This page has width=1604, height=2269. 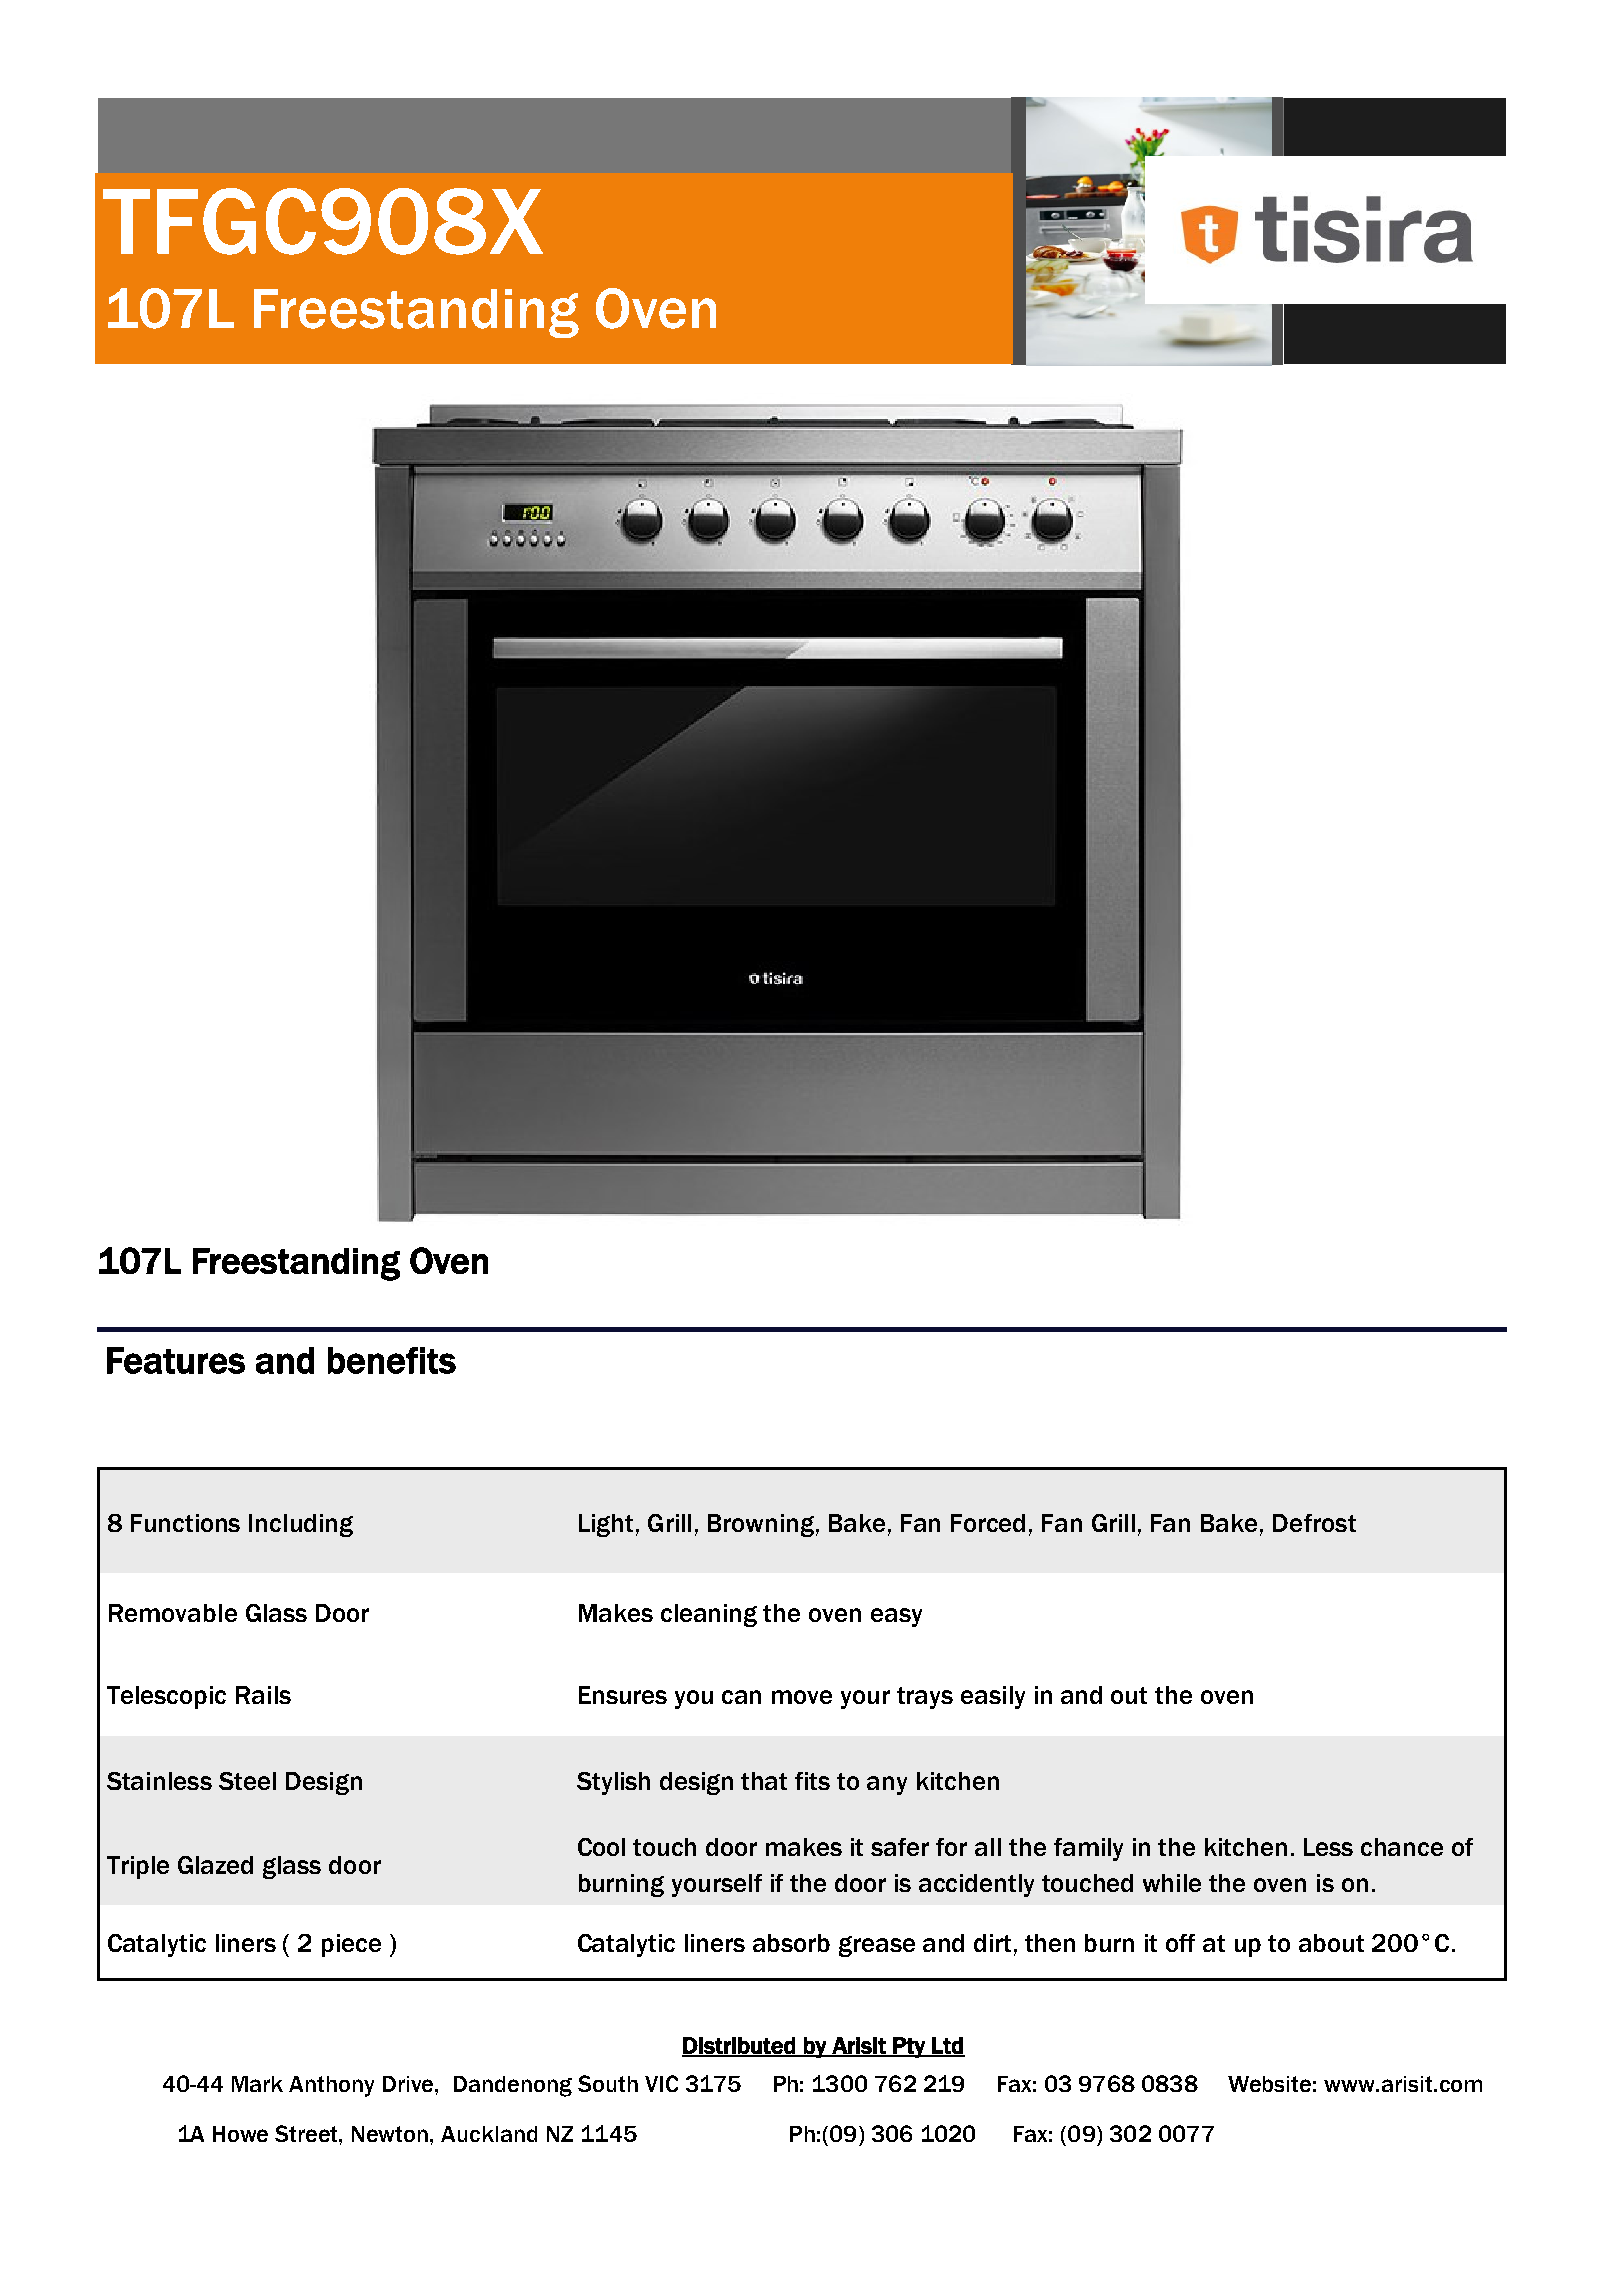 What do you see at coordinates (1314, 1523) in the page?
I see `Defrost` at bounding box center [1314, 1523].
